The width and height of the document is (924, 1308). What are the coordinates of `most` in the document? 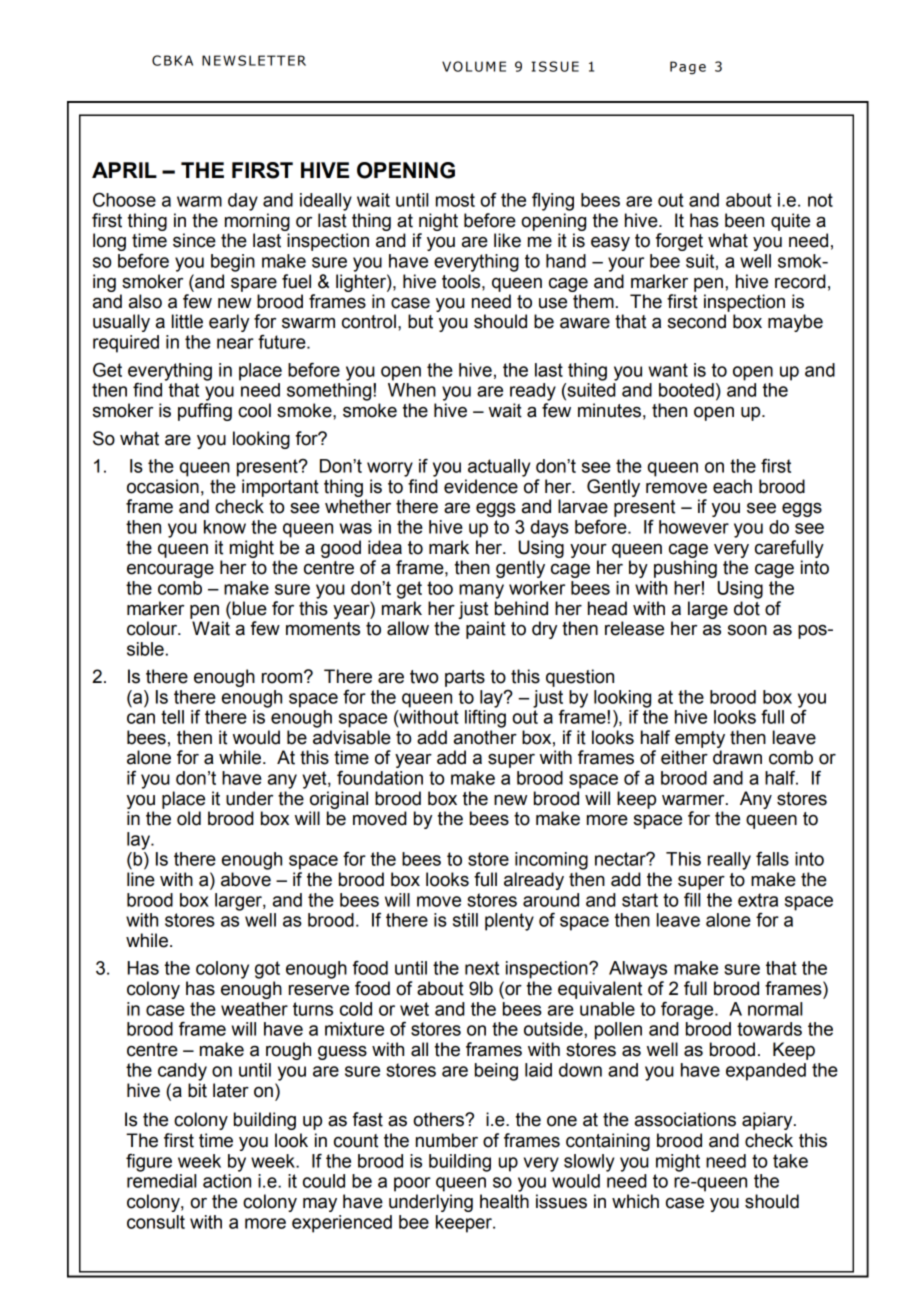 It's located at (455, 200).
